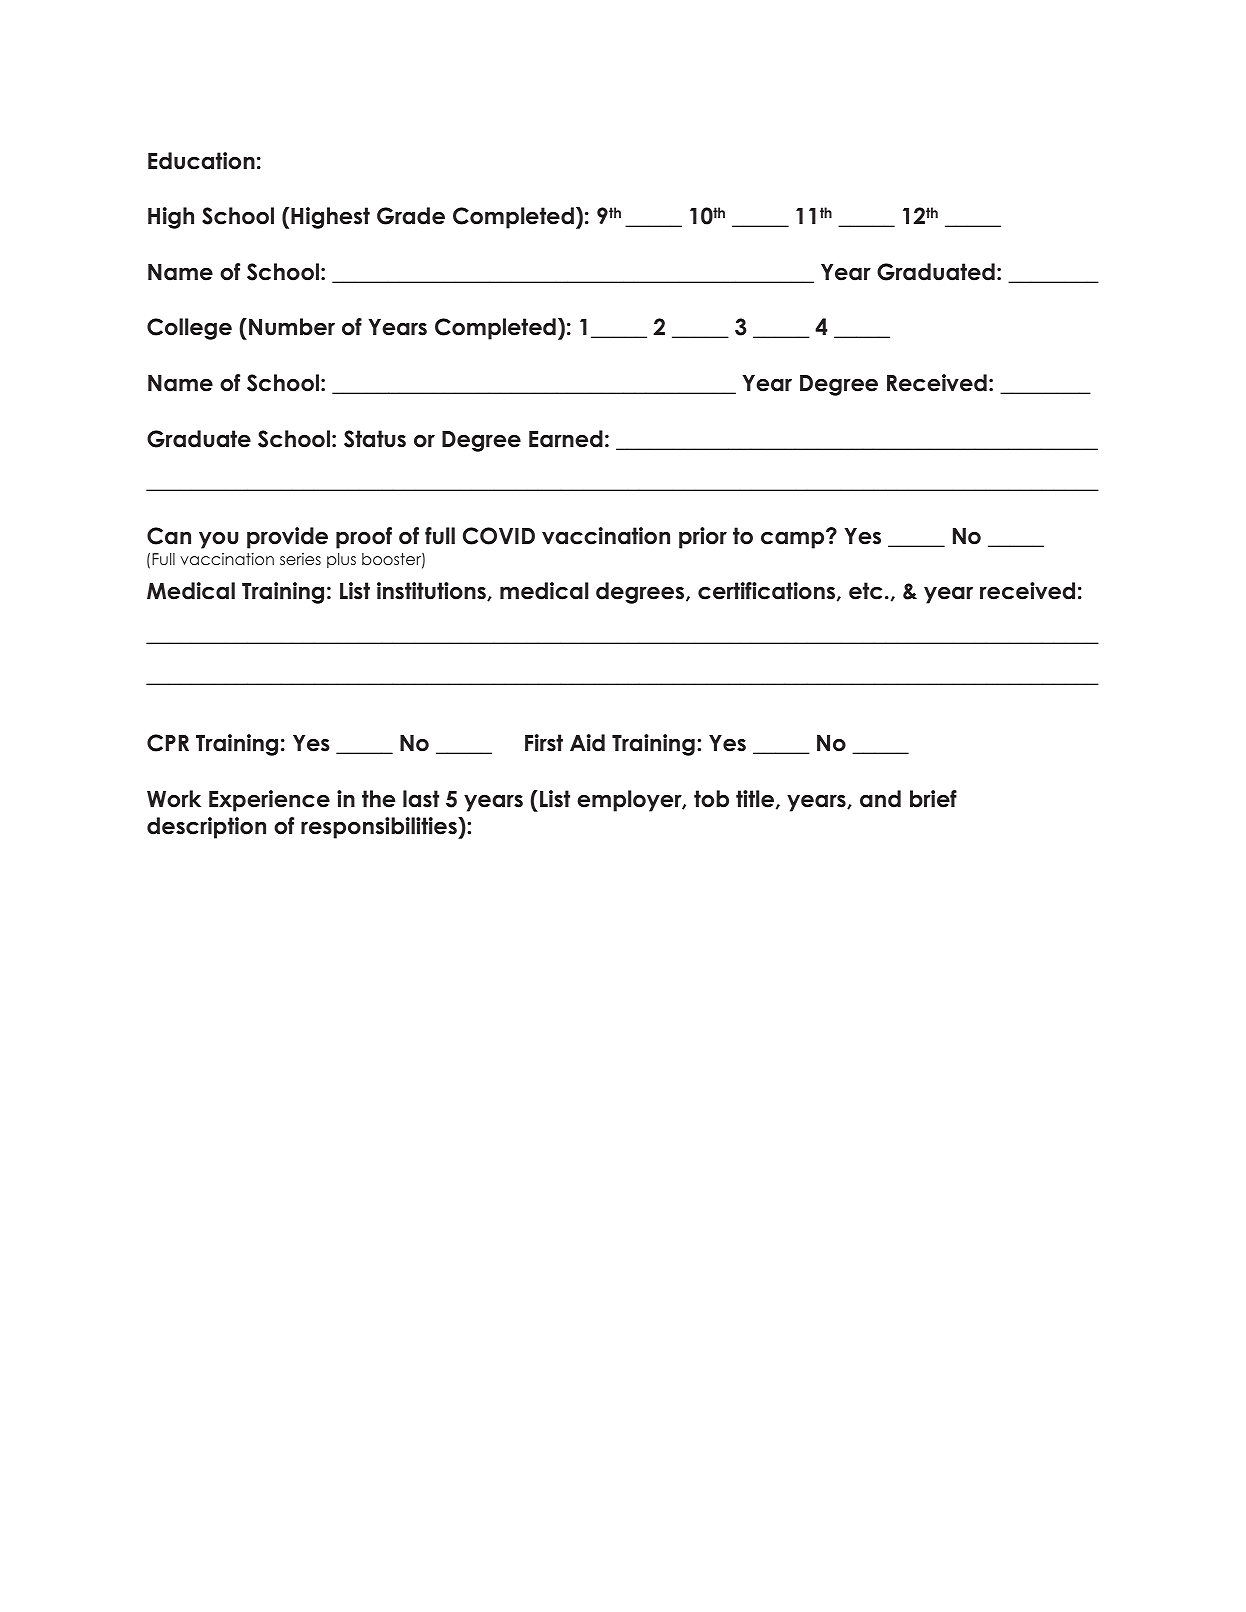  What do you see at coordinates (865, 591) in the screenshot?
I see `etc` at bounding box center [865, 591].
